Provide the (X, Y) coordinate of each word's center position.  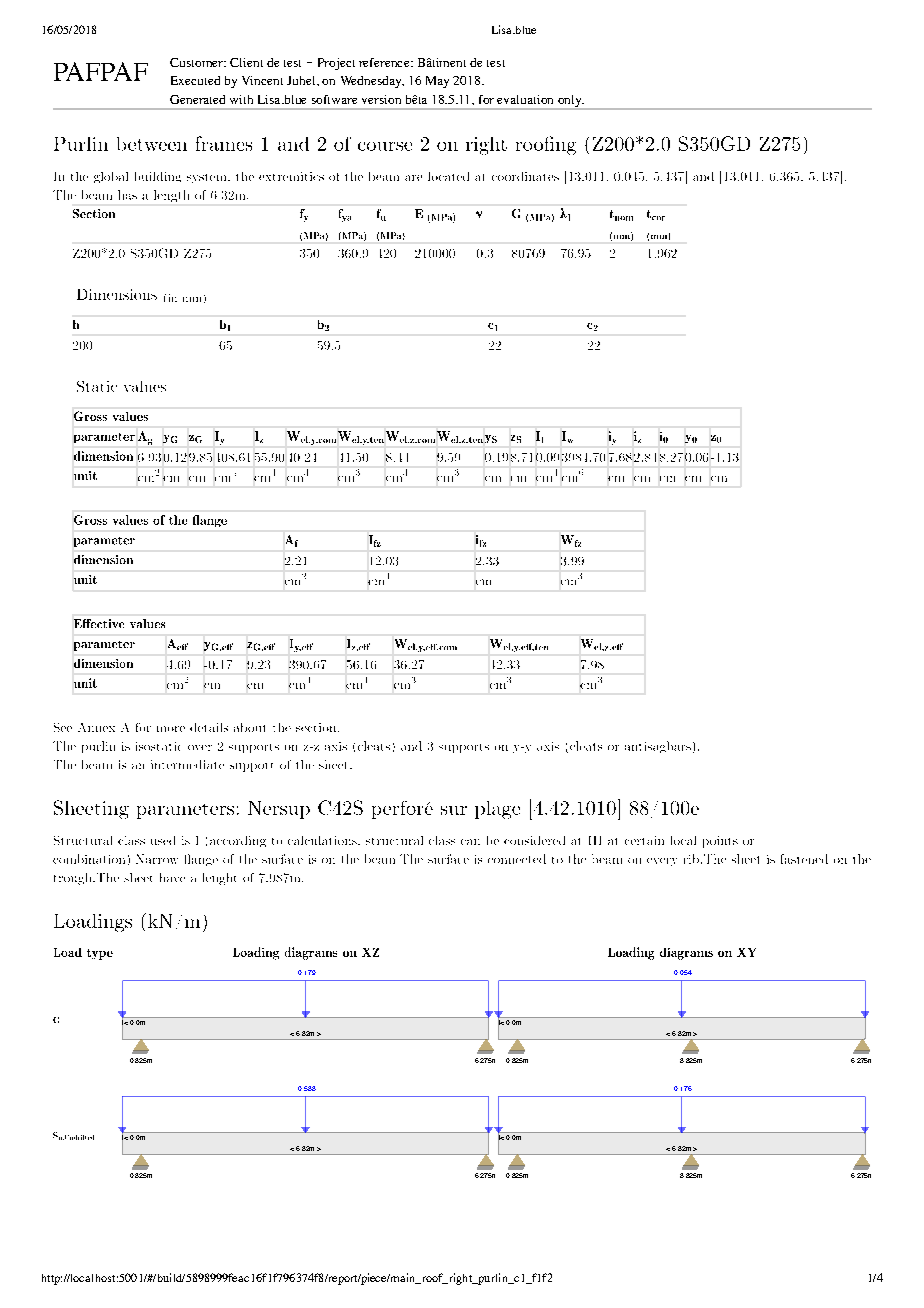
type (100, 954)
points (720, 842)
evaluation (525, 99)
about (249, 727)
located (448, 176)
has (127, 195)
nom (624, 218)
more (171, 729)
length (171, 196)
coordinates (525, 176)
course (385, 146)
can (470, 842)
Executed (195, 80)
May (437, 82)
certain (644, 840)
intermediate (187, 764)
